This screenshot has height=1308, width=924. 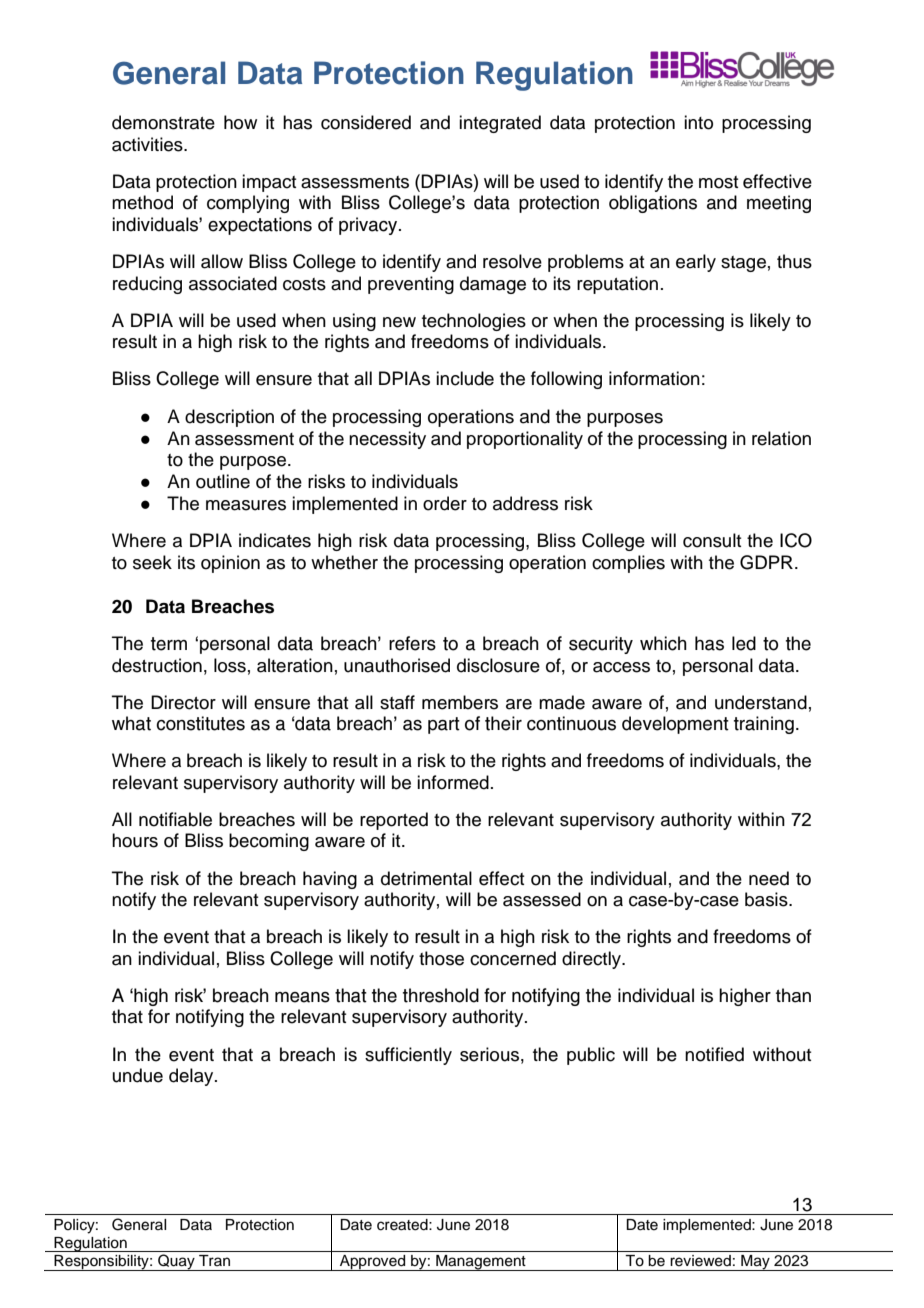 What do you see at coordinates (761, 702) in the screenshot?
I see `understand` at bounding box center [761, 702].
